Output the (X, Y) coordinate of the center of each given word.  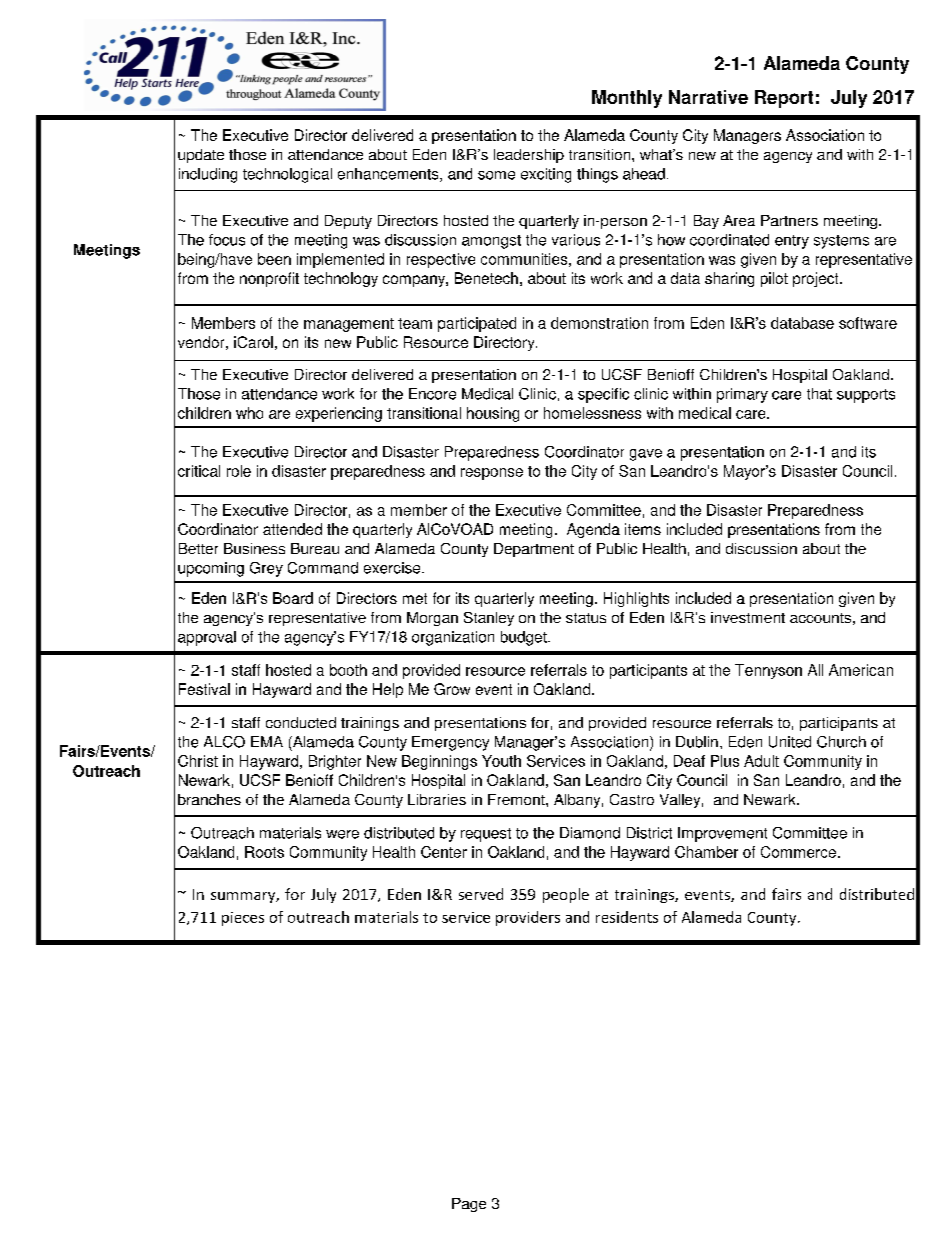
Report (784, 99)
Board (293, 598)
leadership (529, 156)
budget (525, 638)
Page (469, 1205)
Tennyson (768, 671)
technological (287, 175)
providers (528, 918)
